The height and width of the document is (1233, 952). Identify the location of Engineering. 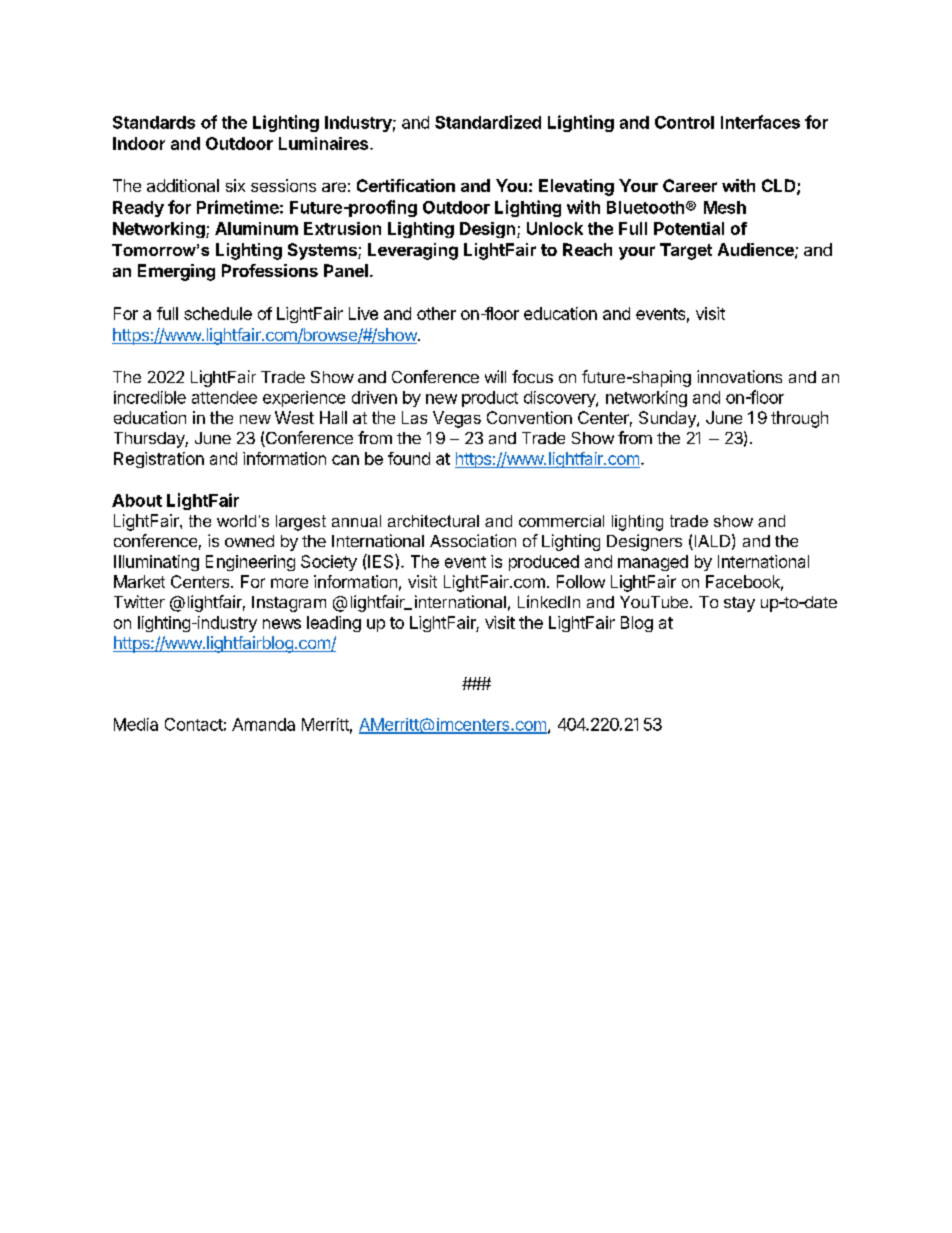
(250, 563).
